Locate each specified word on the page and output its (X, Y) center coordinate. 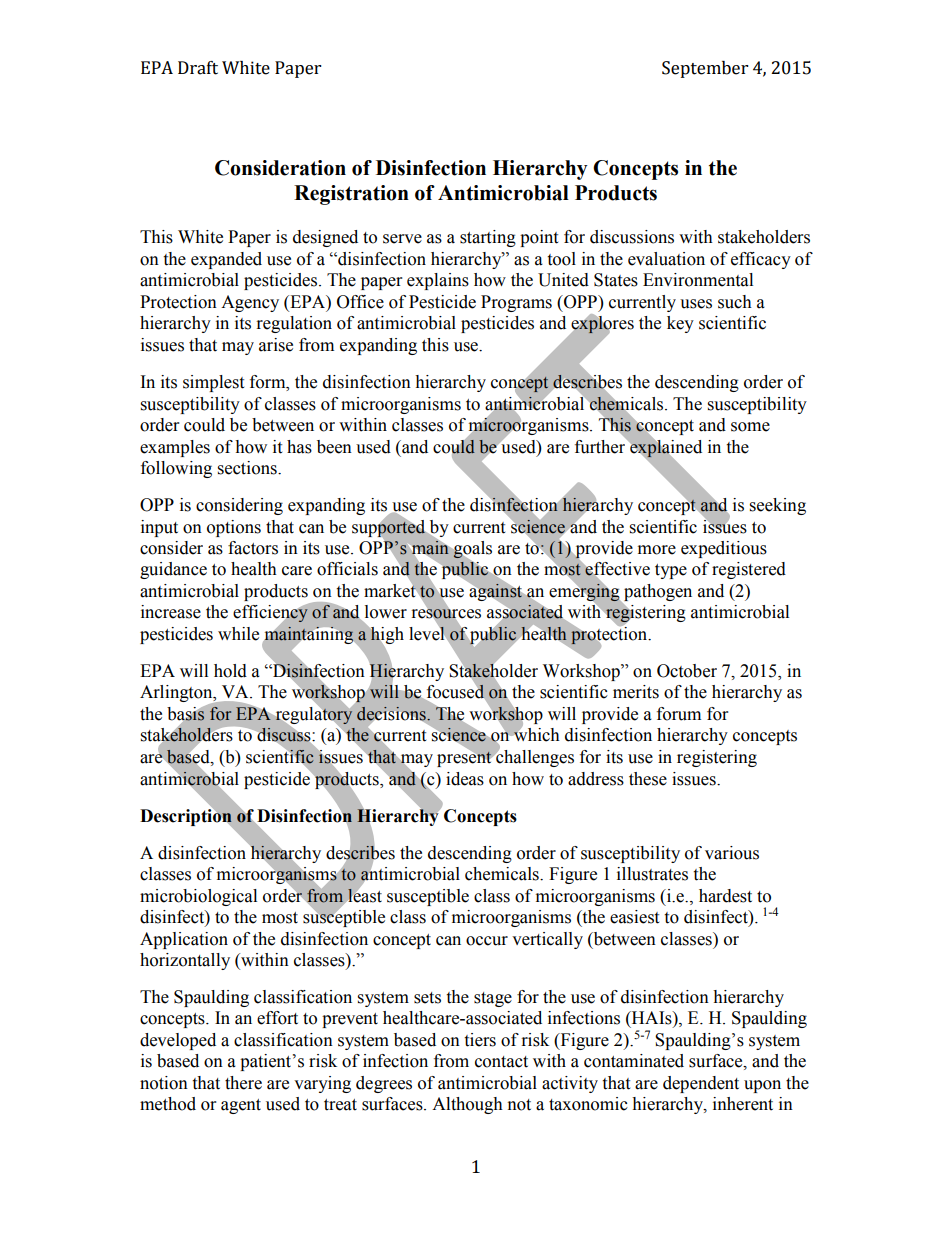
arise (276, 345)
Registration (351, 195)
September (705, 69)
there (243, 1083)
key (680, 324)
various (732, 853)
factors (253, 548)
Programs (516, 303)
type (671, 571)
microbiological (198, 897)
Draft (198, 68)
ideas (465, 779)
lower (386, 612)
